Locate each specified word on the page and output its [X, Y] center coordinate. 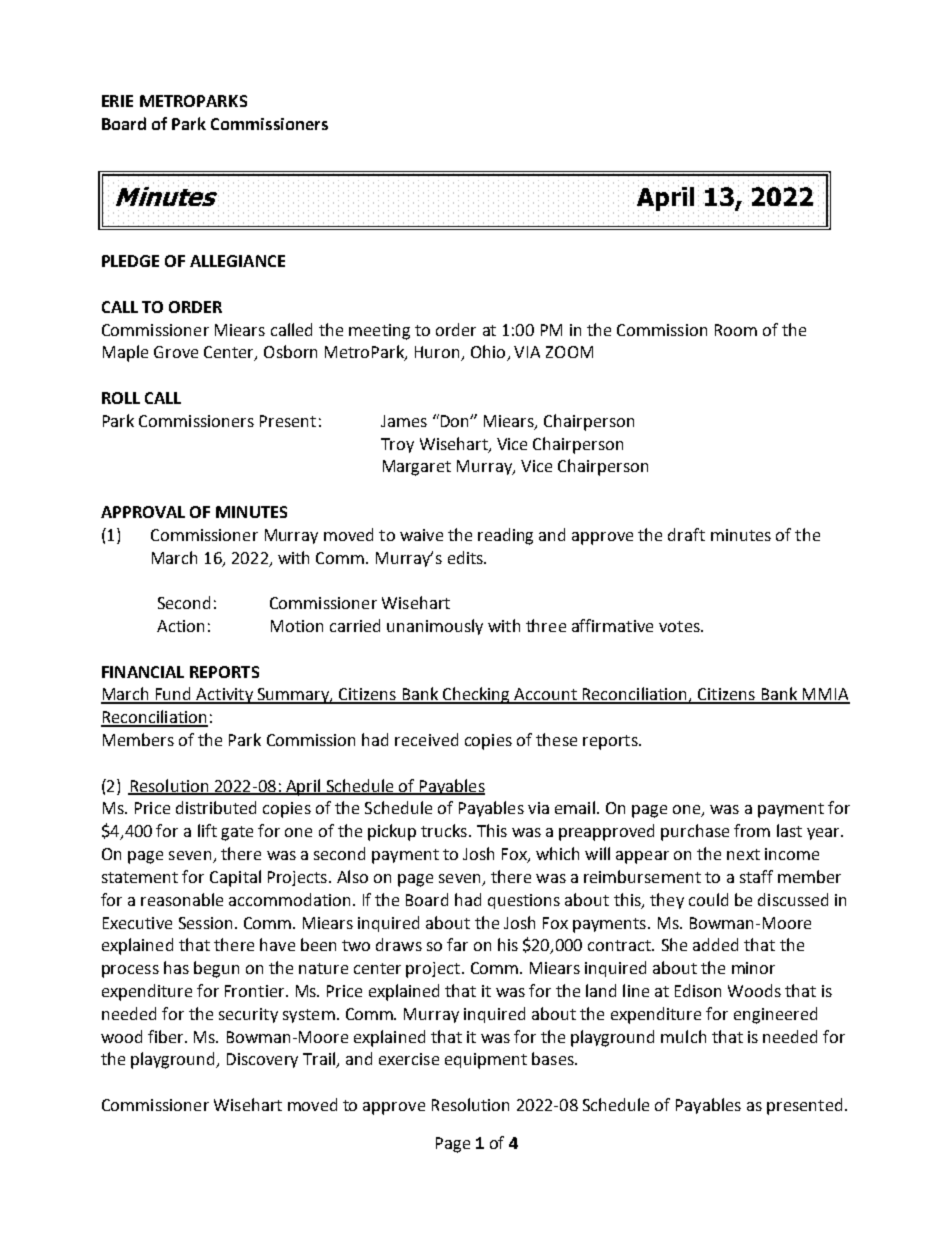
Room [736, 330]
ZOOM [569, 352]
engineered [775, 1015]
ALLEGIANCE [237, 261]
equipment [486, 1061]
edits [466, 557]
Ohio [489, 353]
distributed [216, 807]
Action [180, 626]
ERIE [117, 101]
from [752, 830]
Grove [176, 352]
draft [686, 534]
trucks [444, 830]
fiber [167, 1036]
